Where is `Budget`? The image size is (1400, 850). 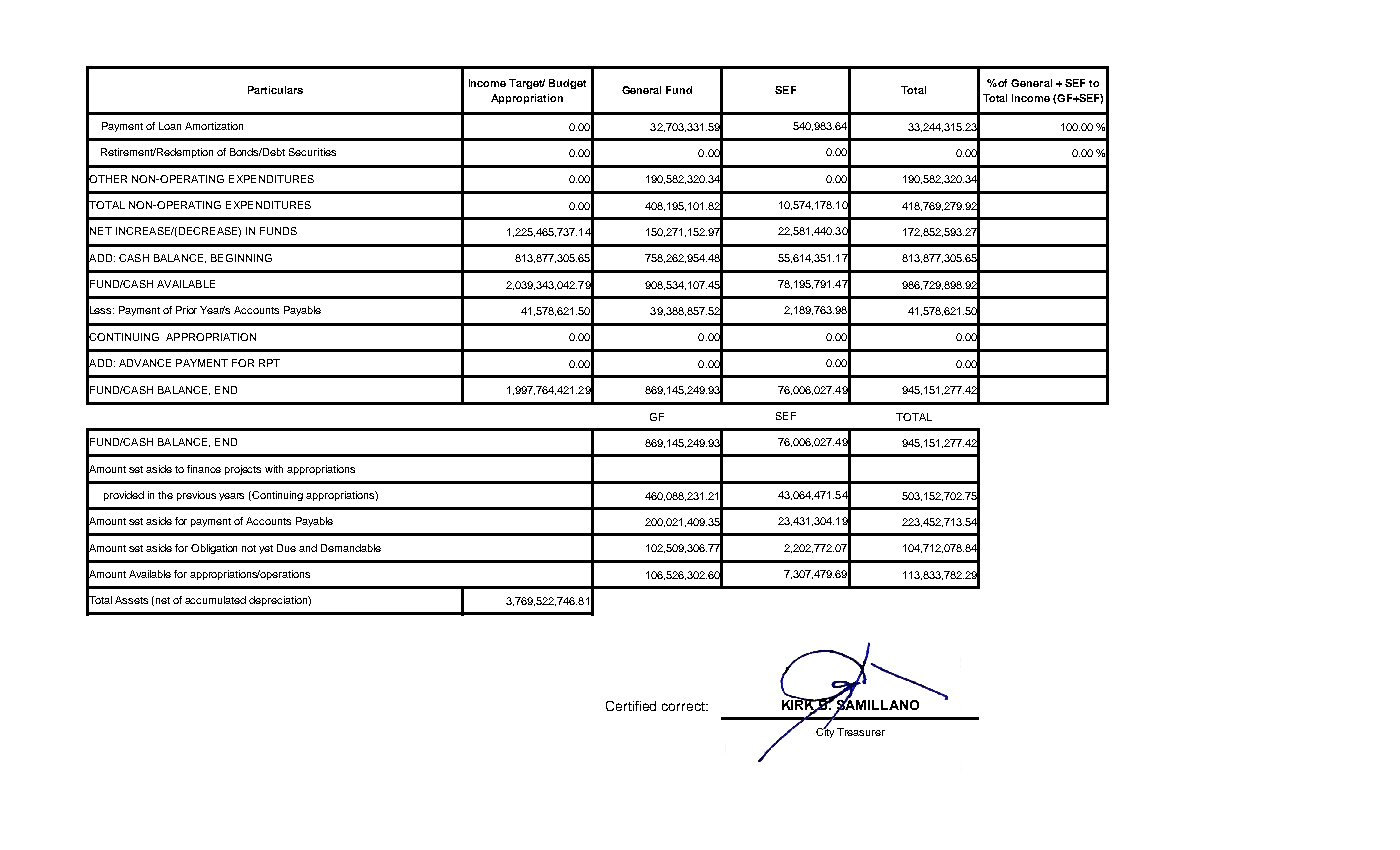
Budget is located at coordinates (567, 84).
